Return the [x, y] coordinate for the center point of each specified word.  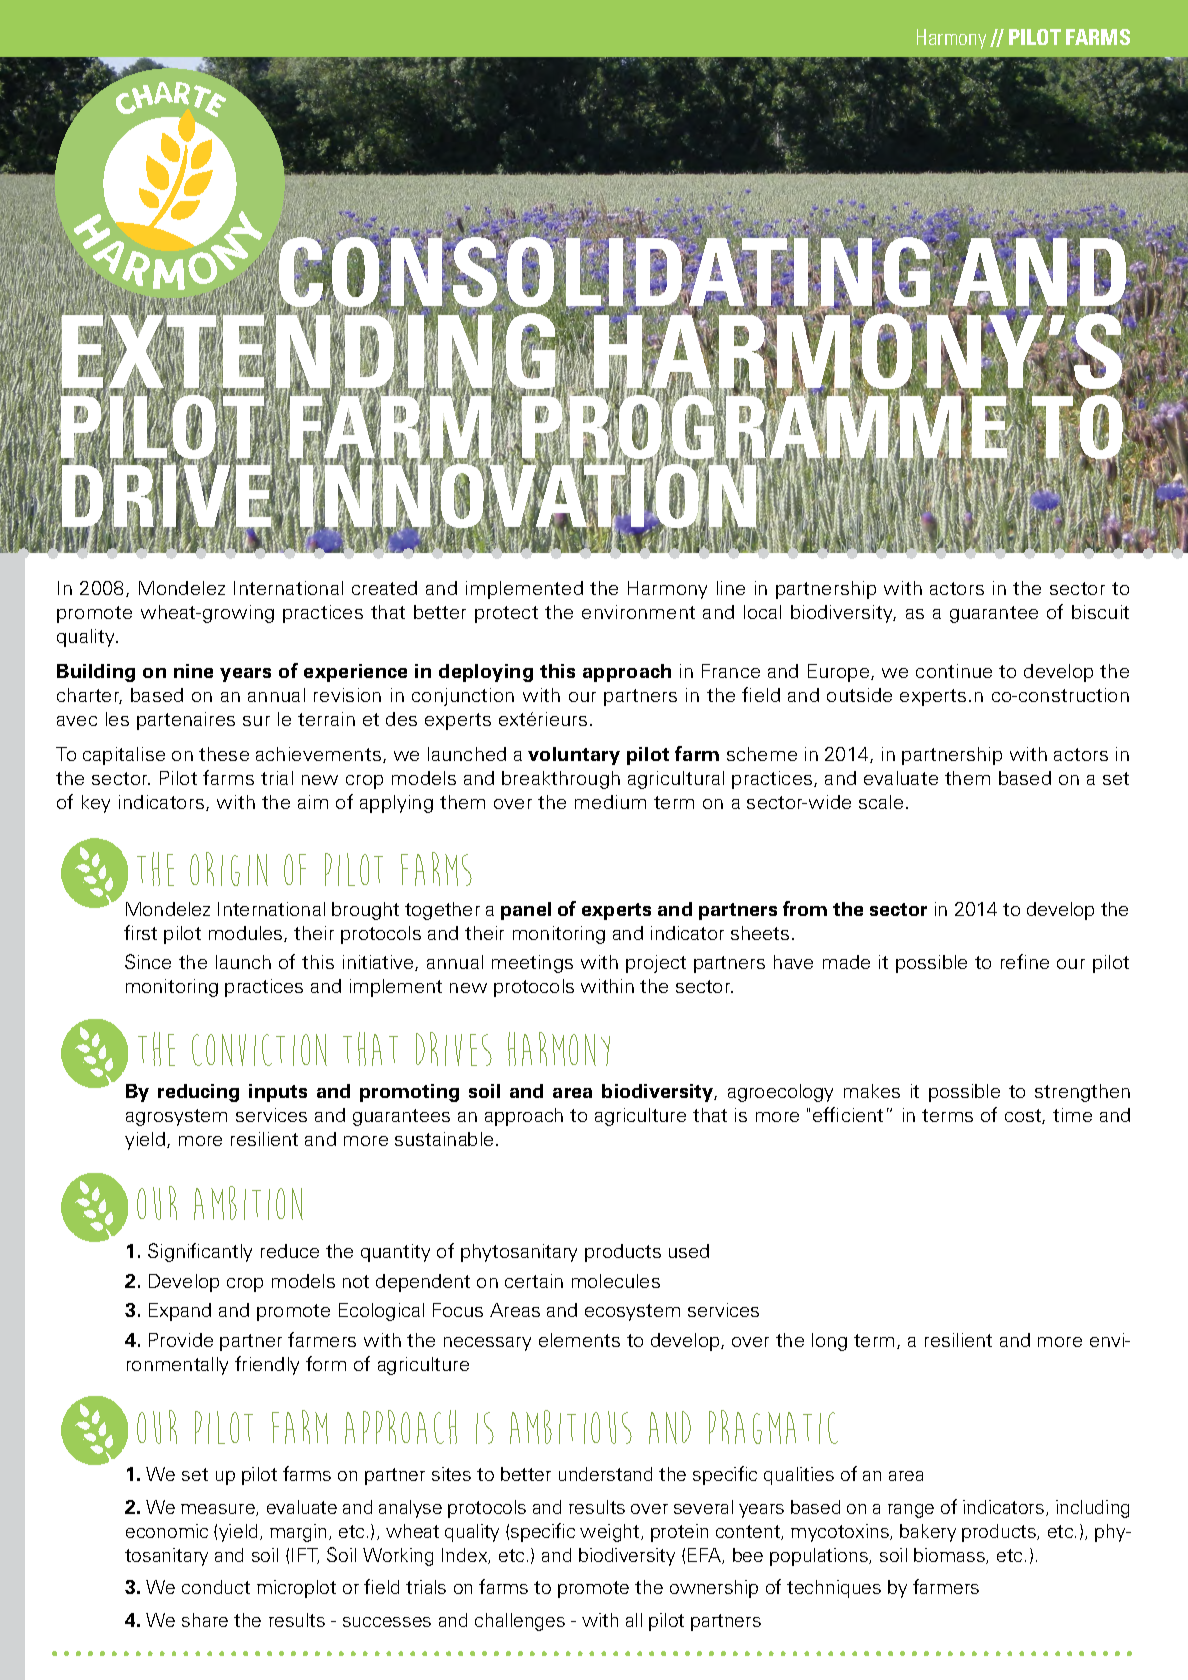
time [1072, 1115]
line [731, 588]
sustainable [444, 1139]
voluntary [574, 756]
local [762, 612]
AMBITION [248, 1203]
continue [954, 671]
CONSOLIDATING [605, 272]
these [224, 754]
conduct [216, 1587]
